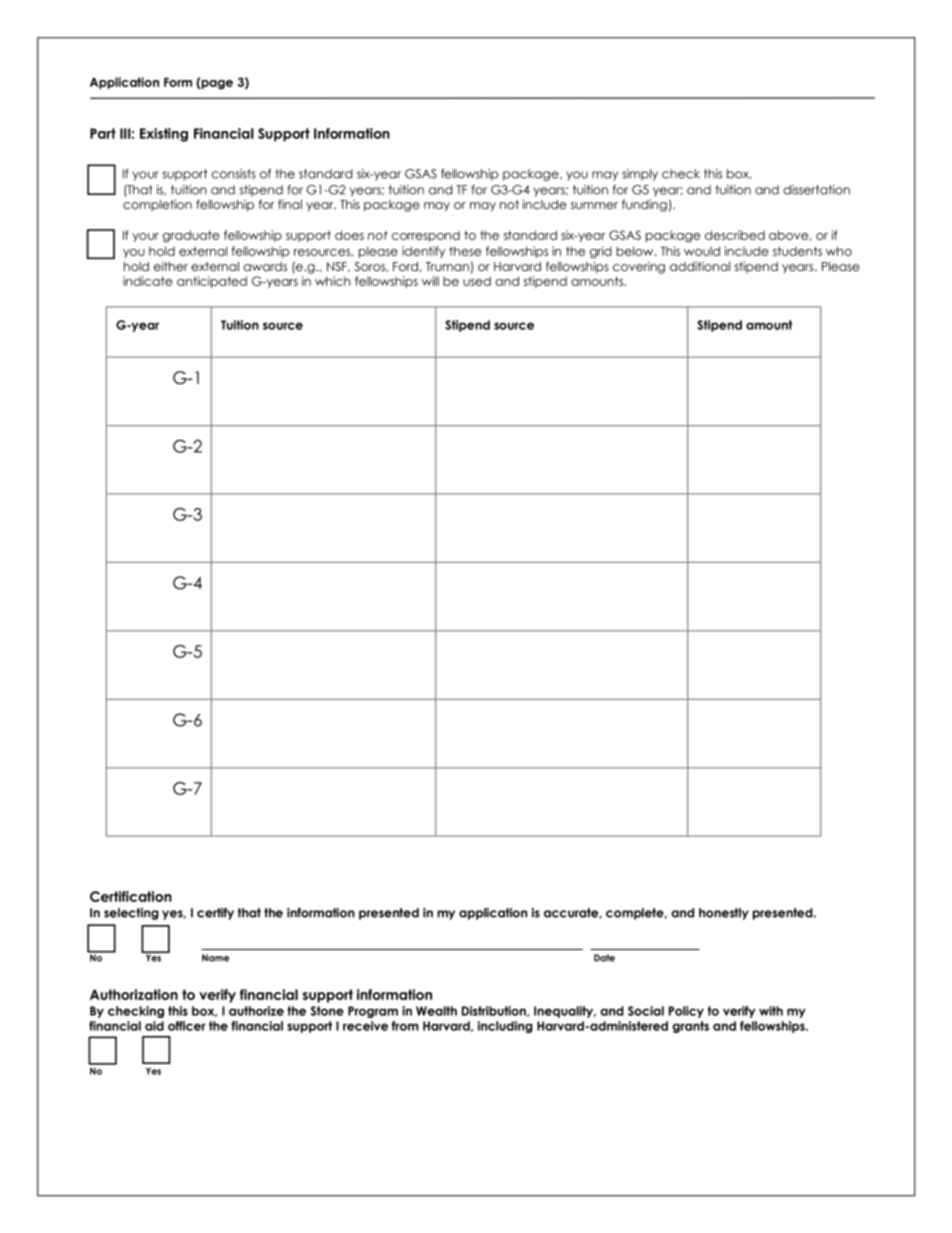 The height and width of the screenshot is (1233, 952). Describe the element at coordinates (477, 281) in the screenshot. I see `used` at that location.
